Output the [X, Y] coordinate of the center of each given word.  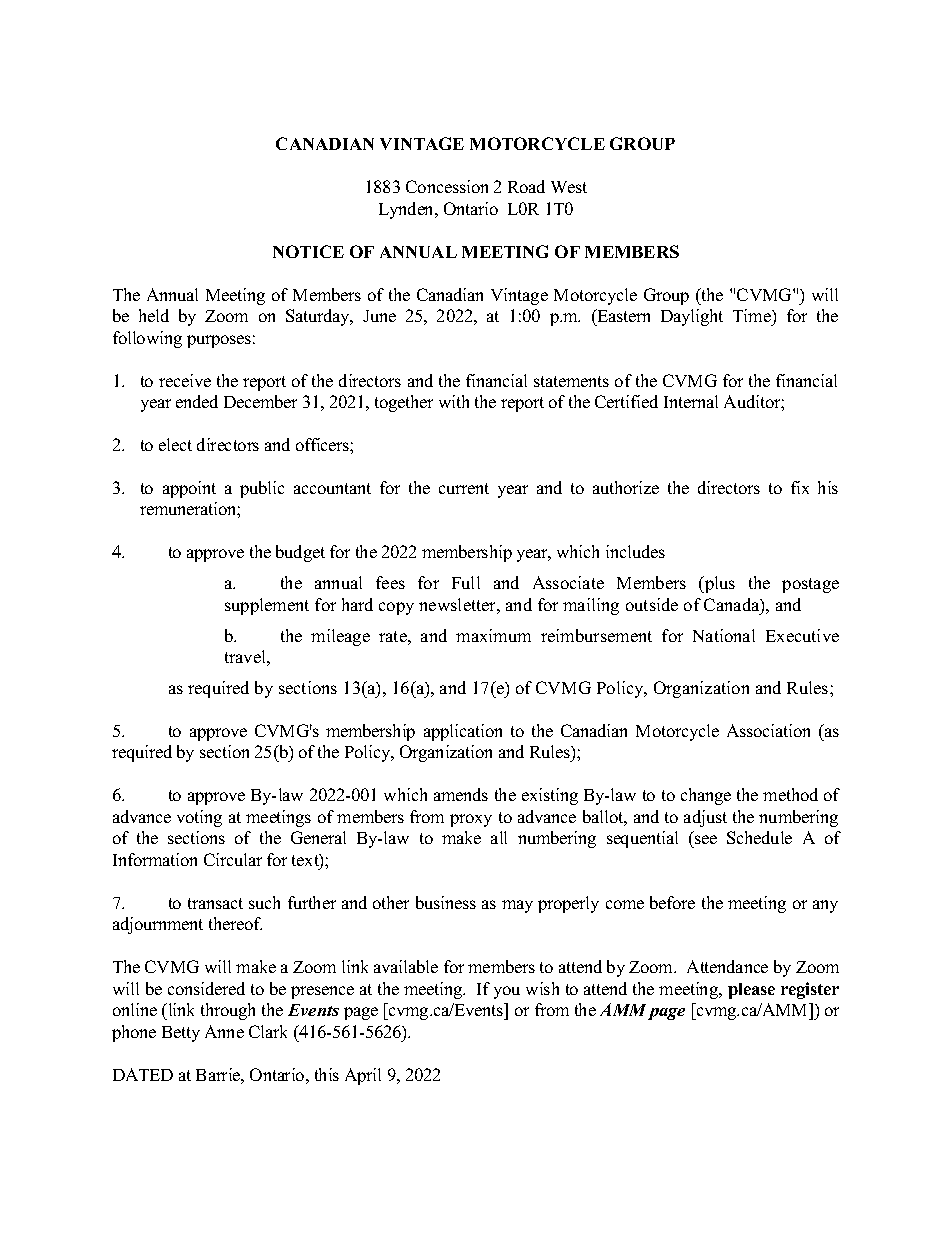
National [724, 635]
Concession [447, 186]
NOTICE [308, 251]
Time [753, 315]
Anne [224, 1031]
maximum [493, 635]
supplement [267, 606]
